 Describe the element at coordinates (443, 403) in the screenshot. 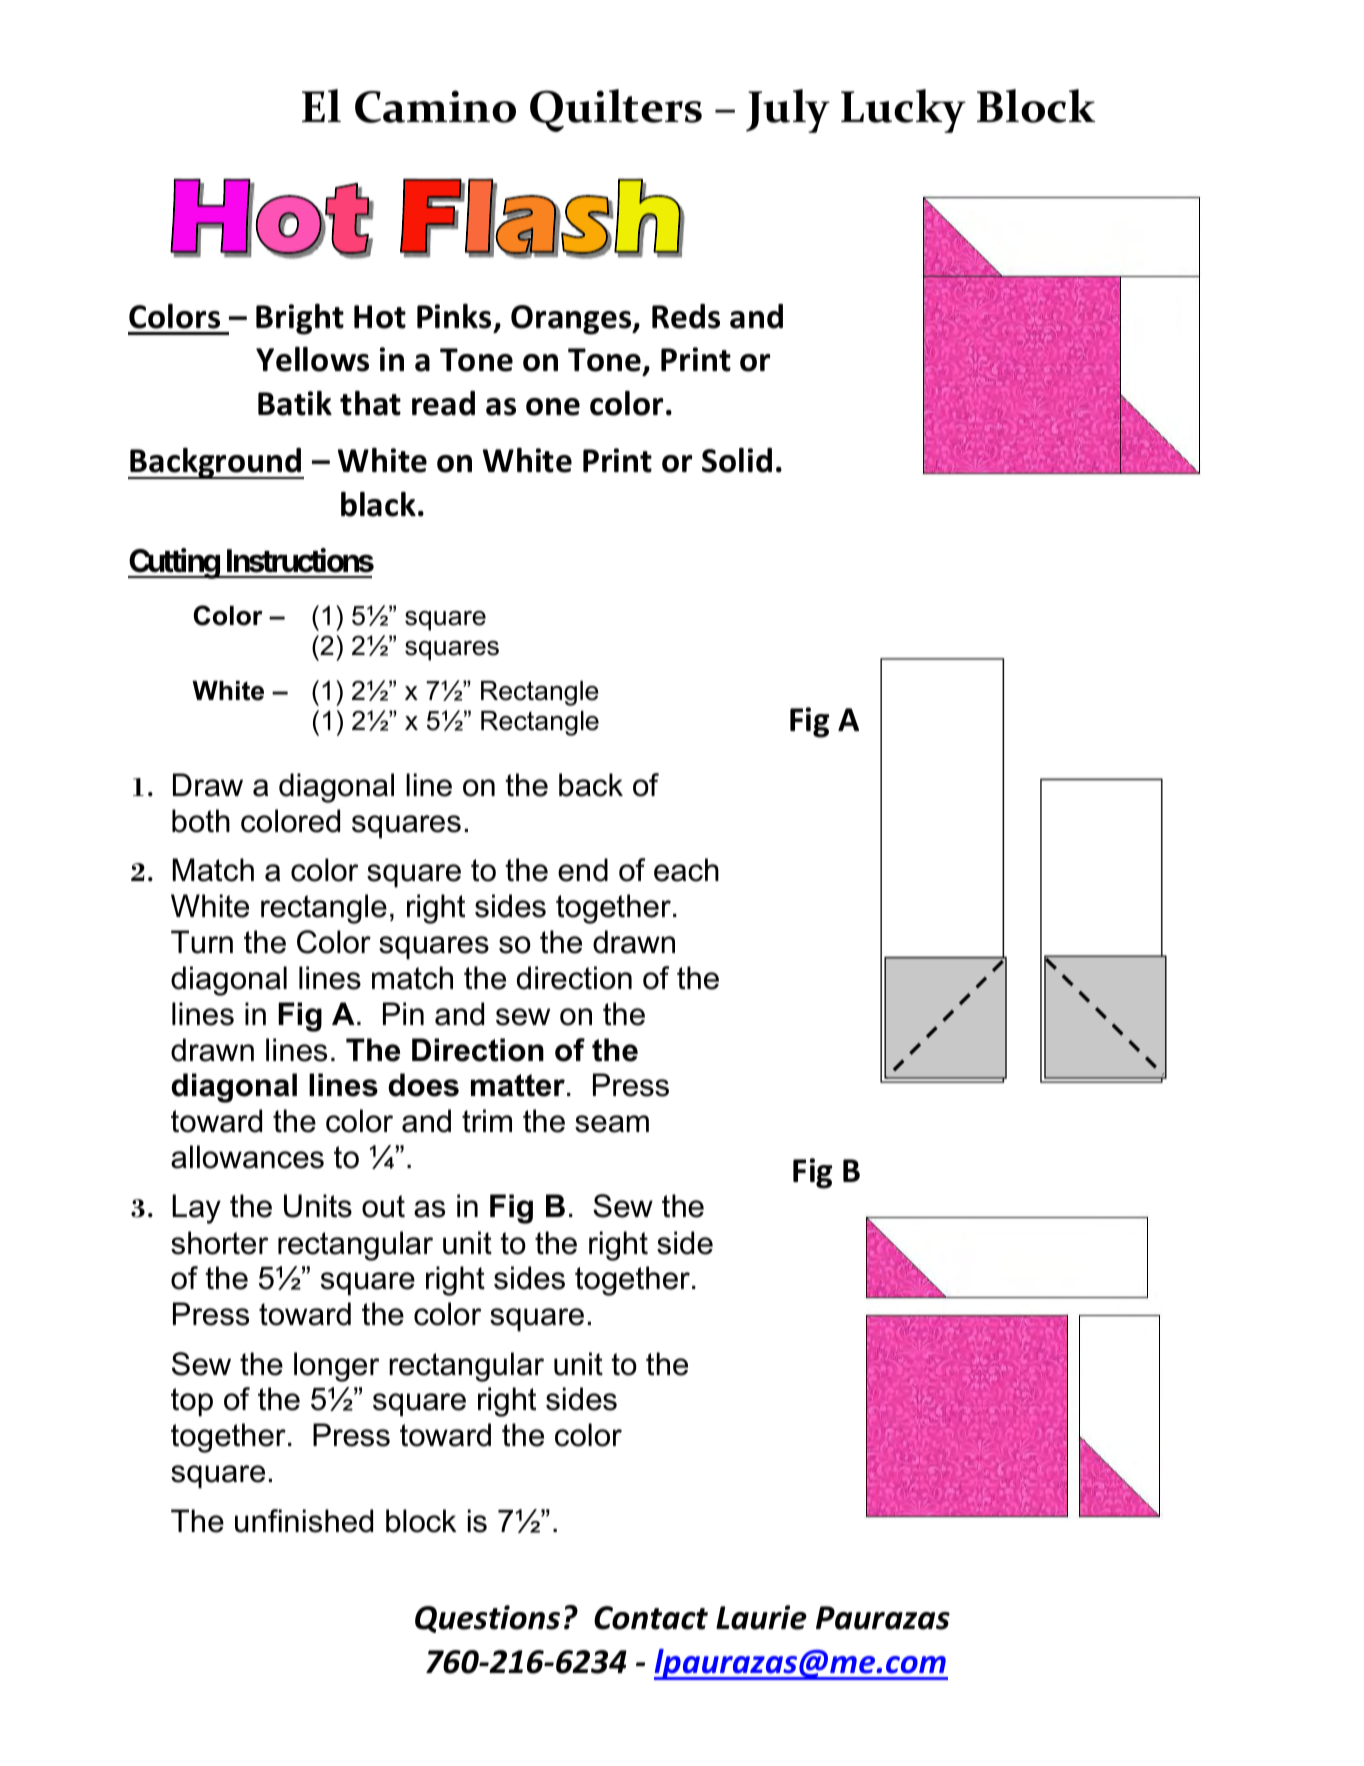

I see `read` at that location.
